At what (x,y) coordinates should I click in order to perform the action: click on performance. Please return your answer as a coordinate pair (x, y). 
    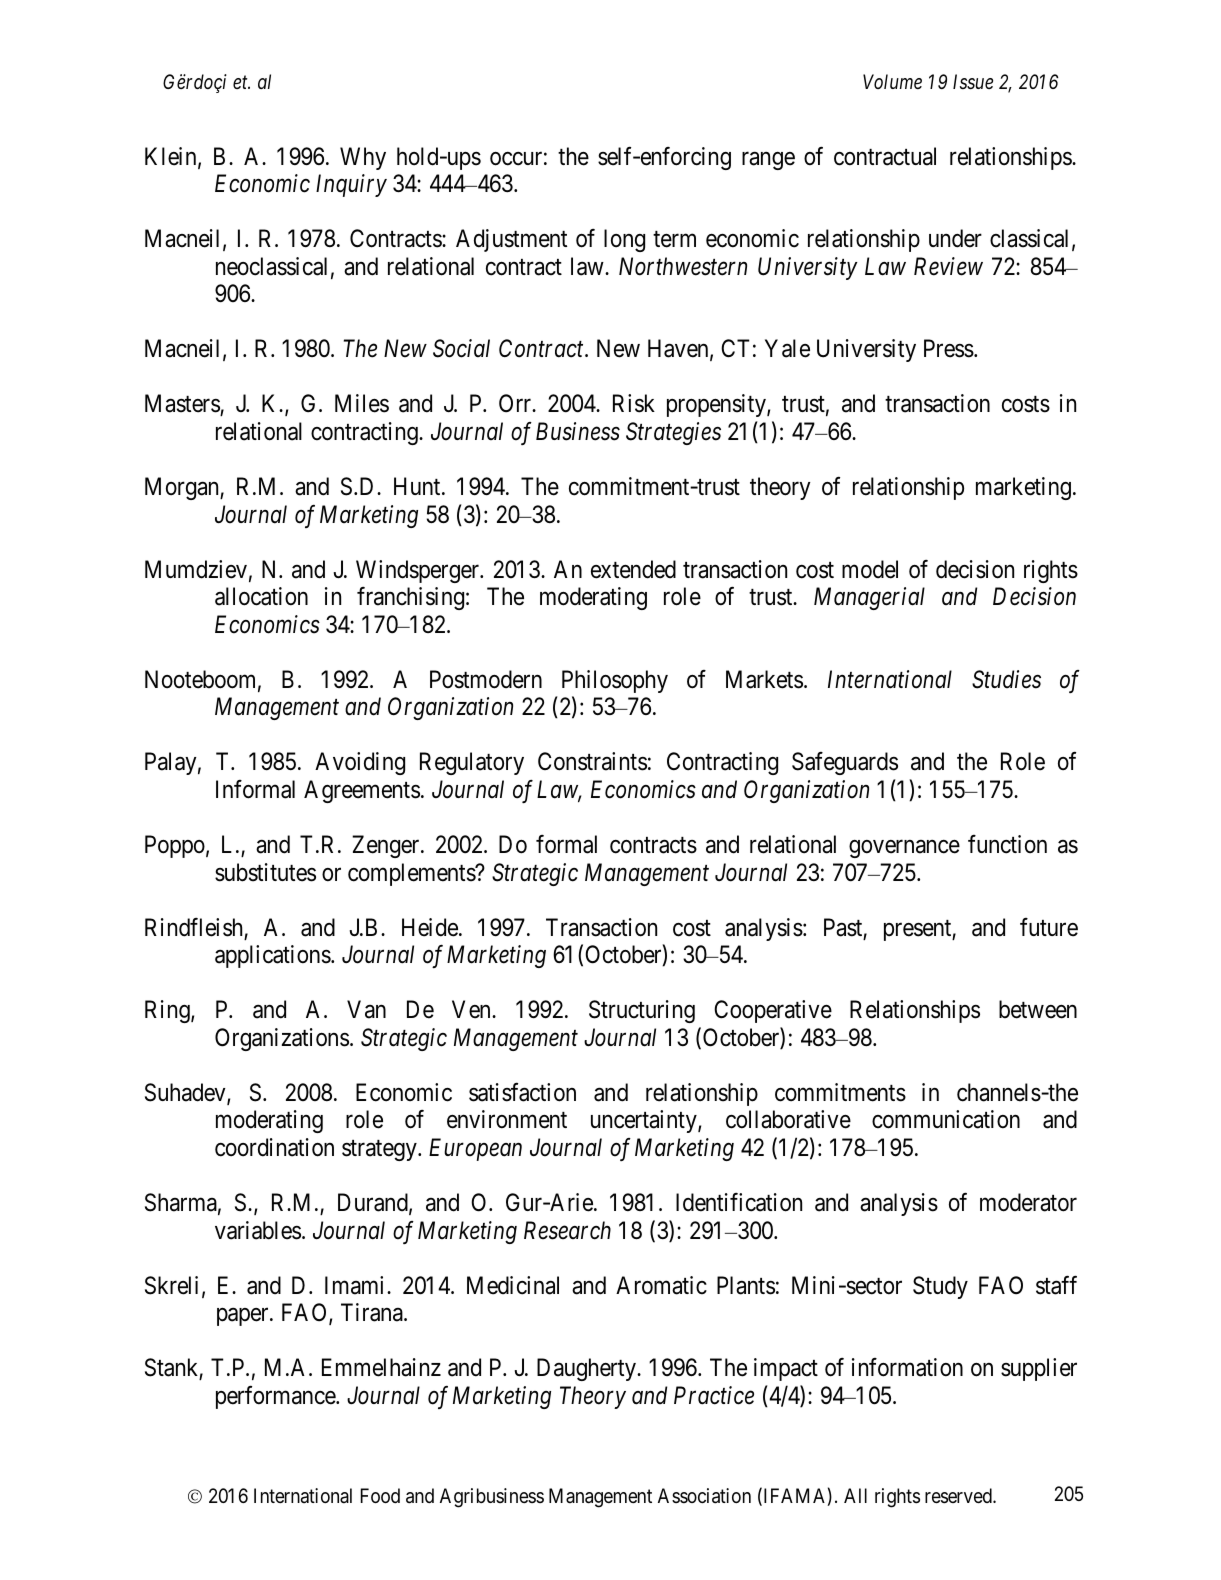
    Looking at the image, I should click on (276, 1397).
